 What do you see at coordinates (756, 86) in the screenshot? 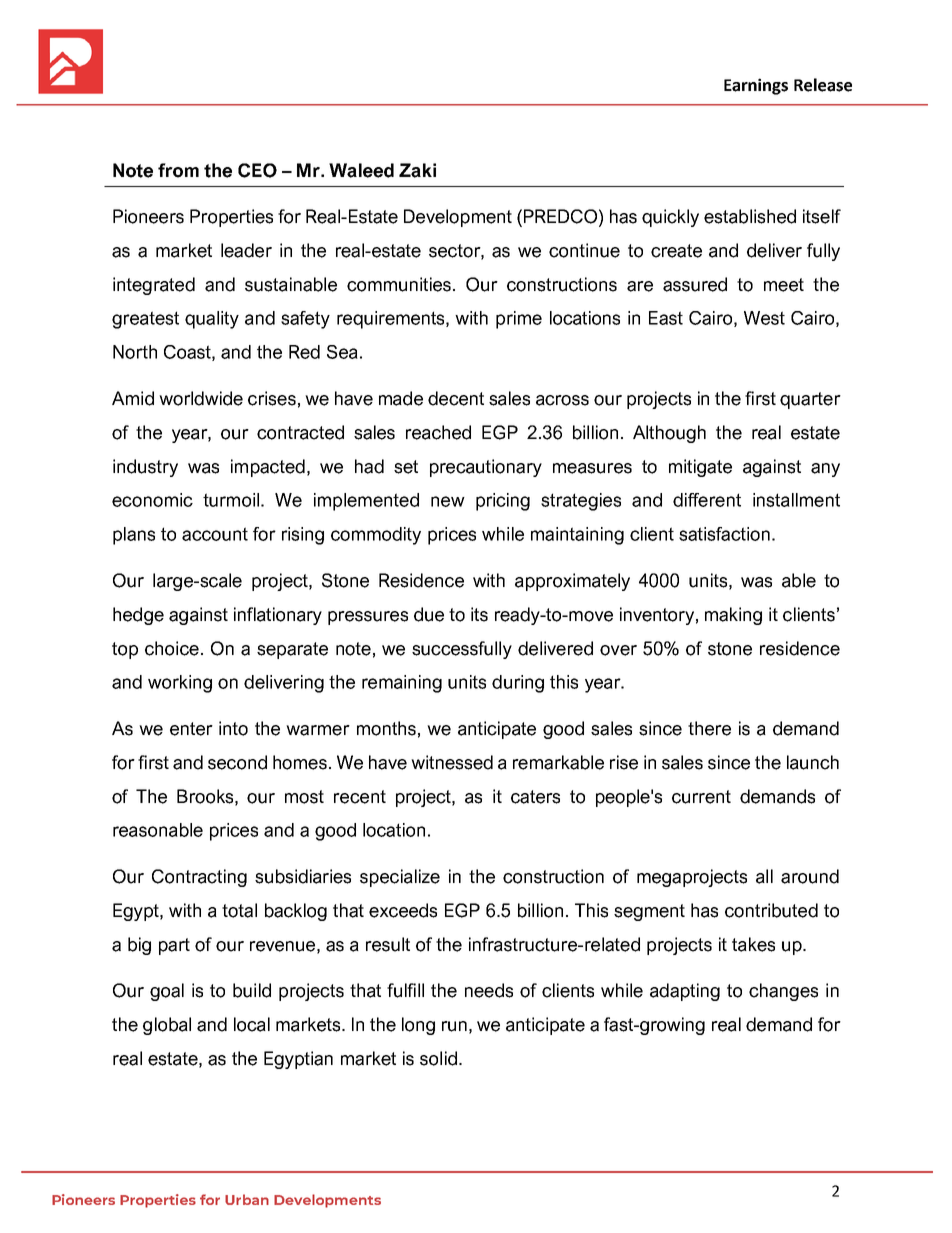
I see `Earnings` at bounding box center [756, 86].
